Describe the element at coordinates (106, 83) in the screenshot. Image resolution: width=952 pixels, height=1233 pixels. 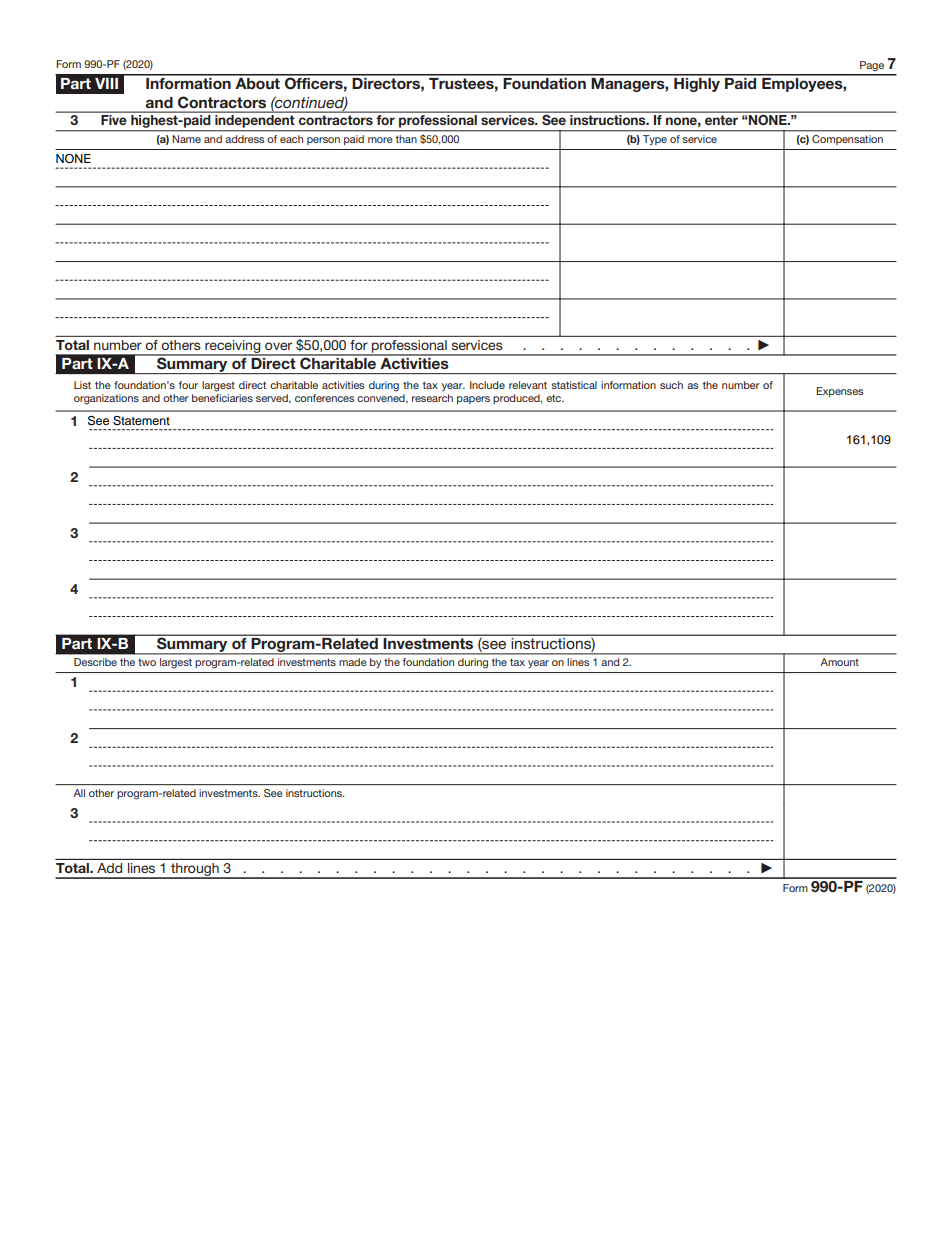
I see `VIII` at that location.
